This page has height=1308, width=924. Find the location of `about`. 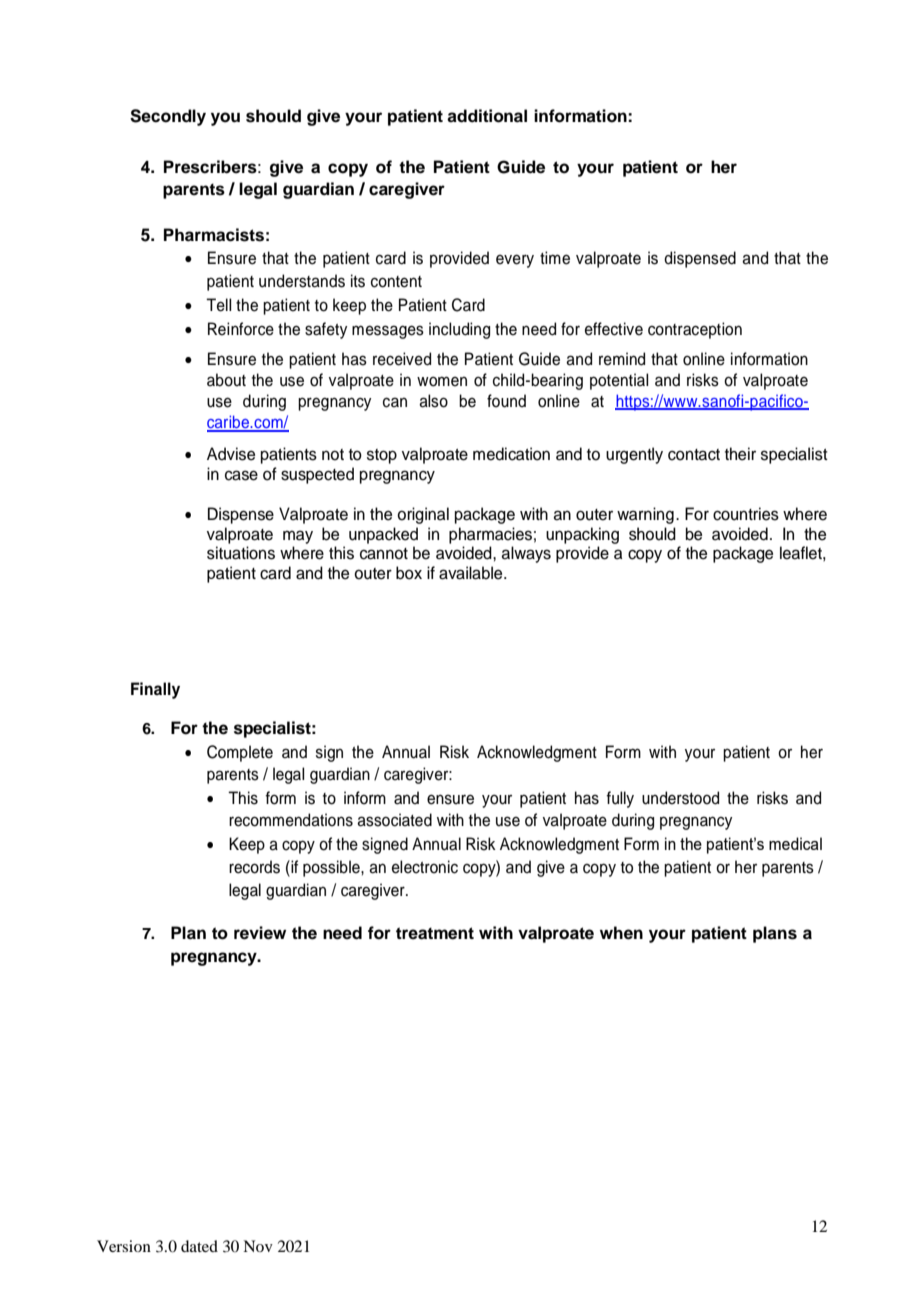

about is located at coordinates (226, 380).
